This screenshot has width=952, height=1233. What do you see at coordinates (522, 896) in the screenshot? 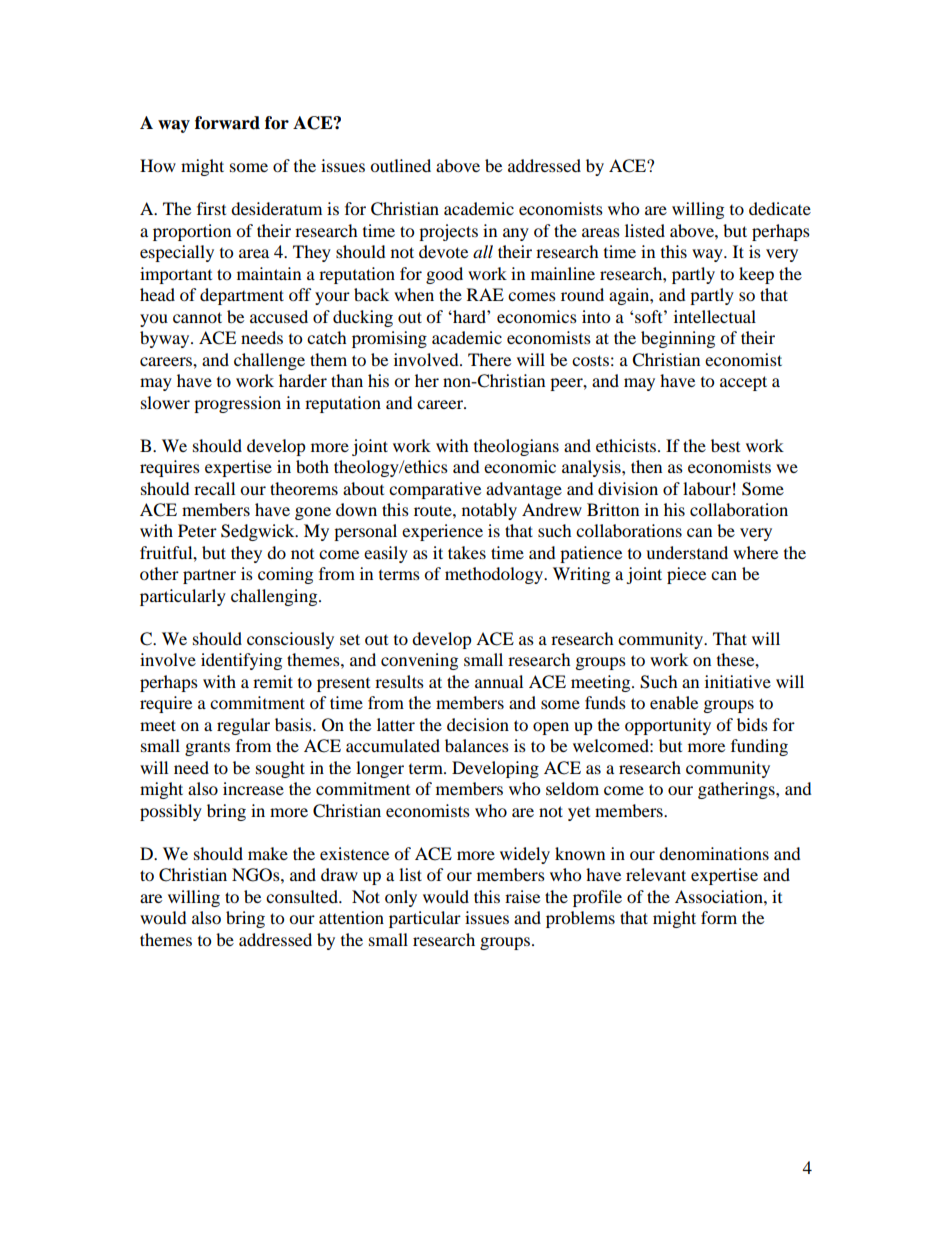
I see `raise` at bounding box center [522, 896].
